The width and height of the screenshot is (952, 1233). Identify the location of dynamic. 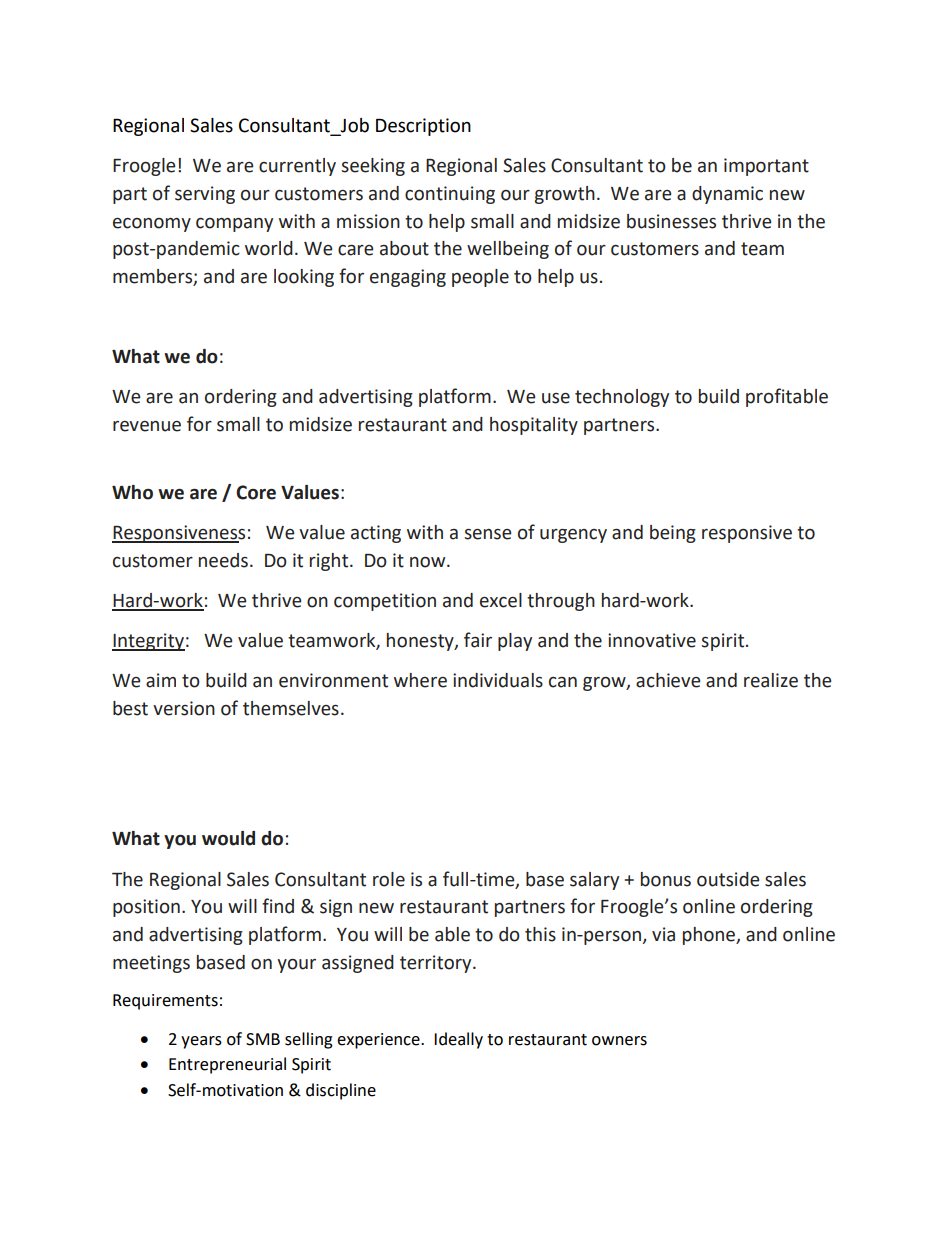
(727, 195).
